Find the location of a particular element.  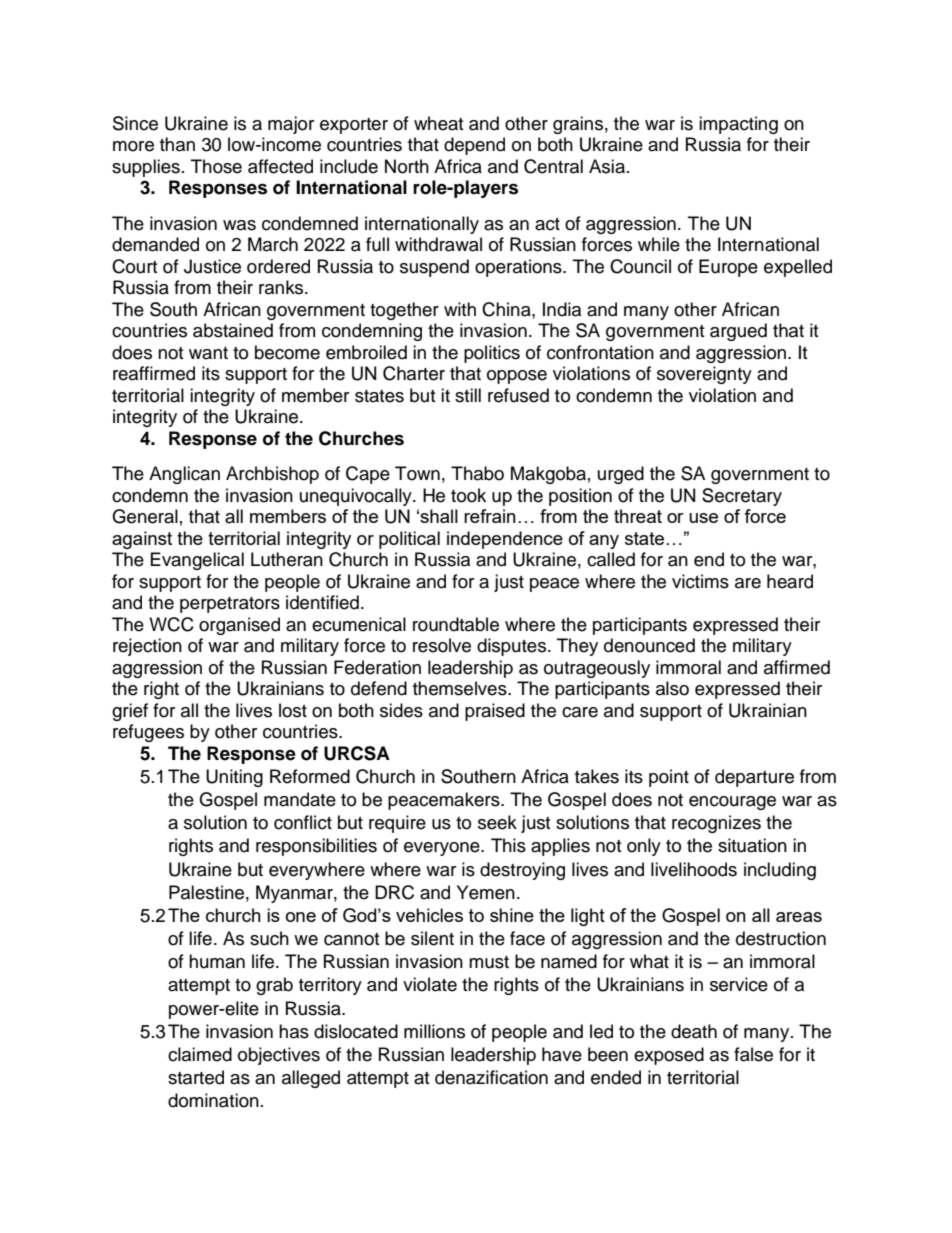

impacting is located at coordinates (738, 125).
